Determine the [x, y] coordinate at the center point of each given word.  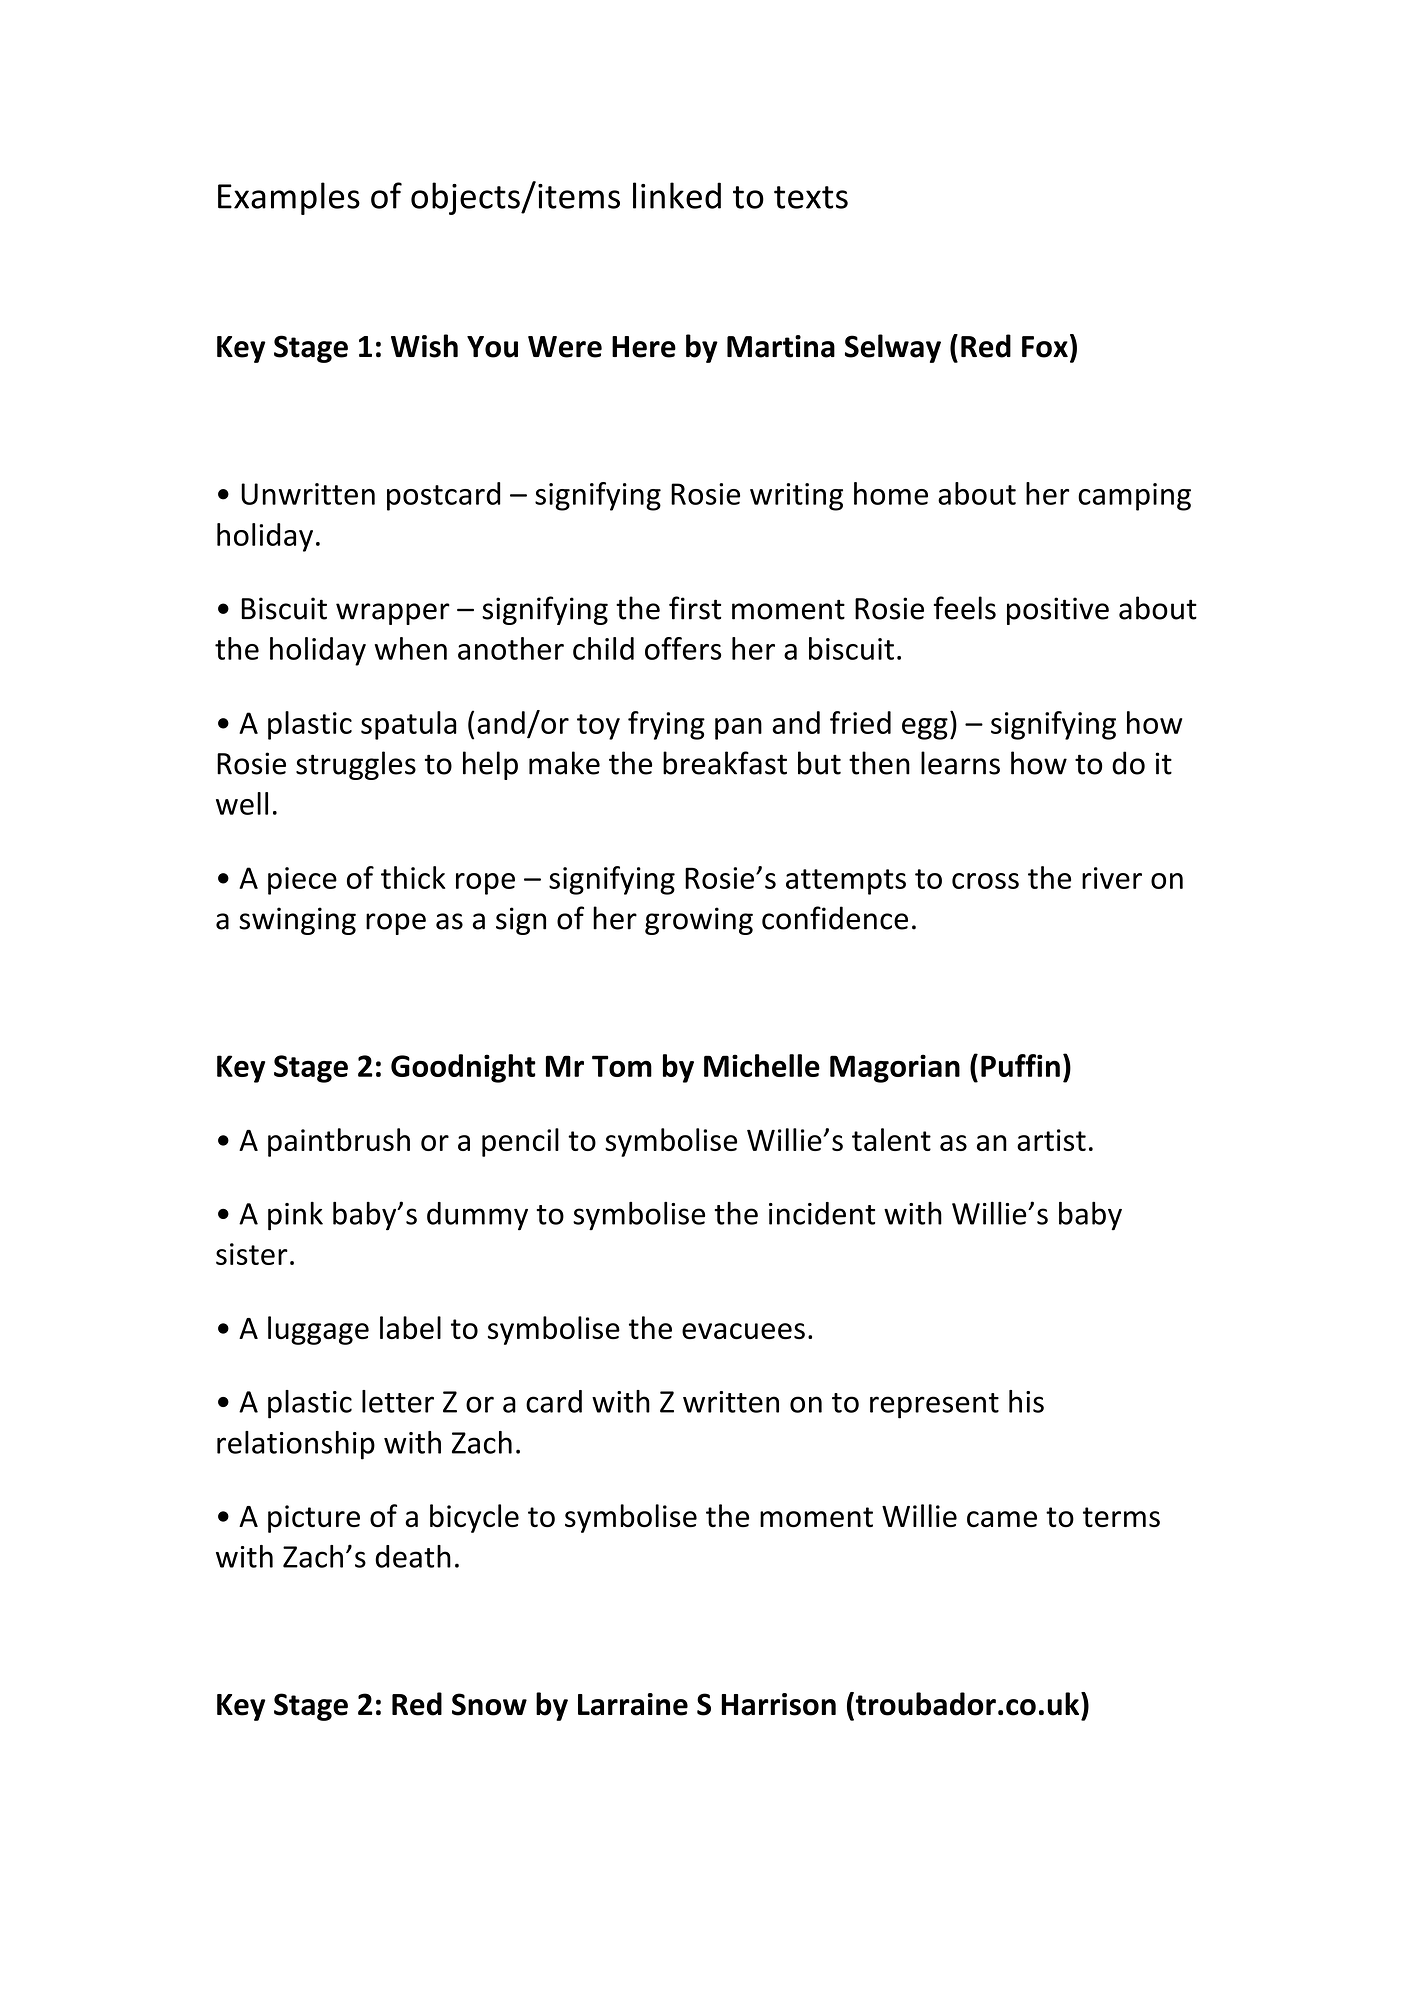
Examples [289, 198]
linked [677, 195]
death [413, 1556]
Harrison [778, 1704]
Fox [1045, 347]
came [1002, 1519]
